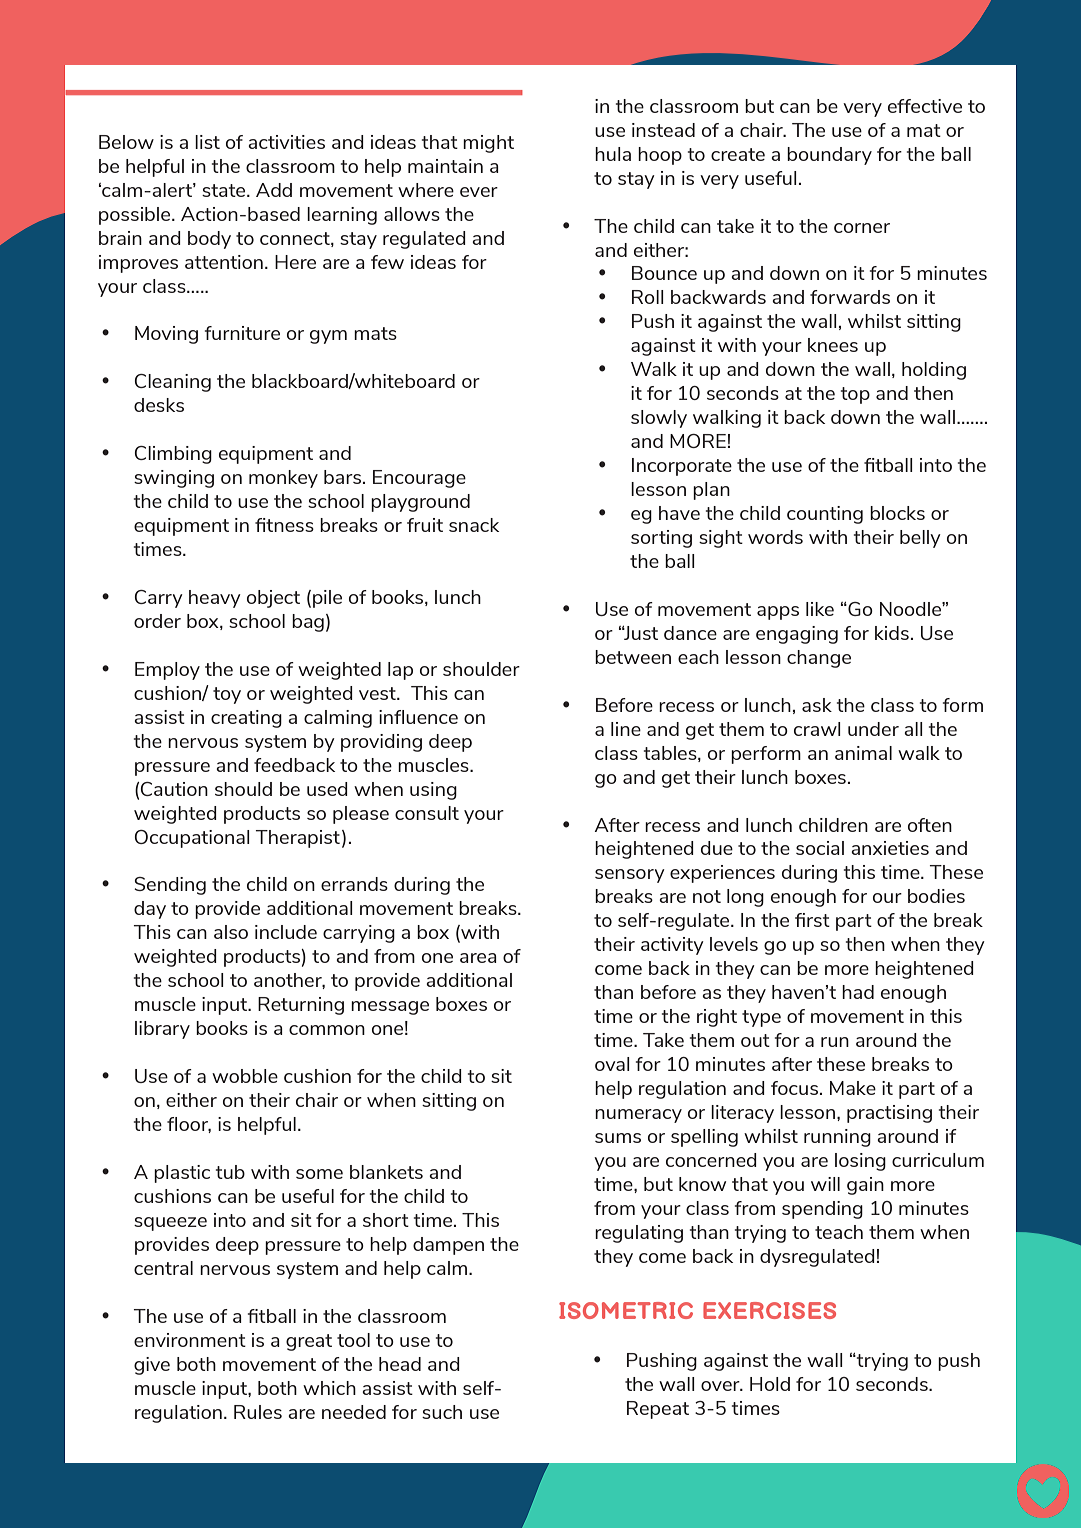 This page has width=1081, height=1528. What do you see at coordinates (474, 525) in the page?
I see `snack` at bounding box center [474, 525].
